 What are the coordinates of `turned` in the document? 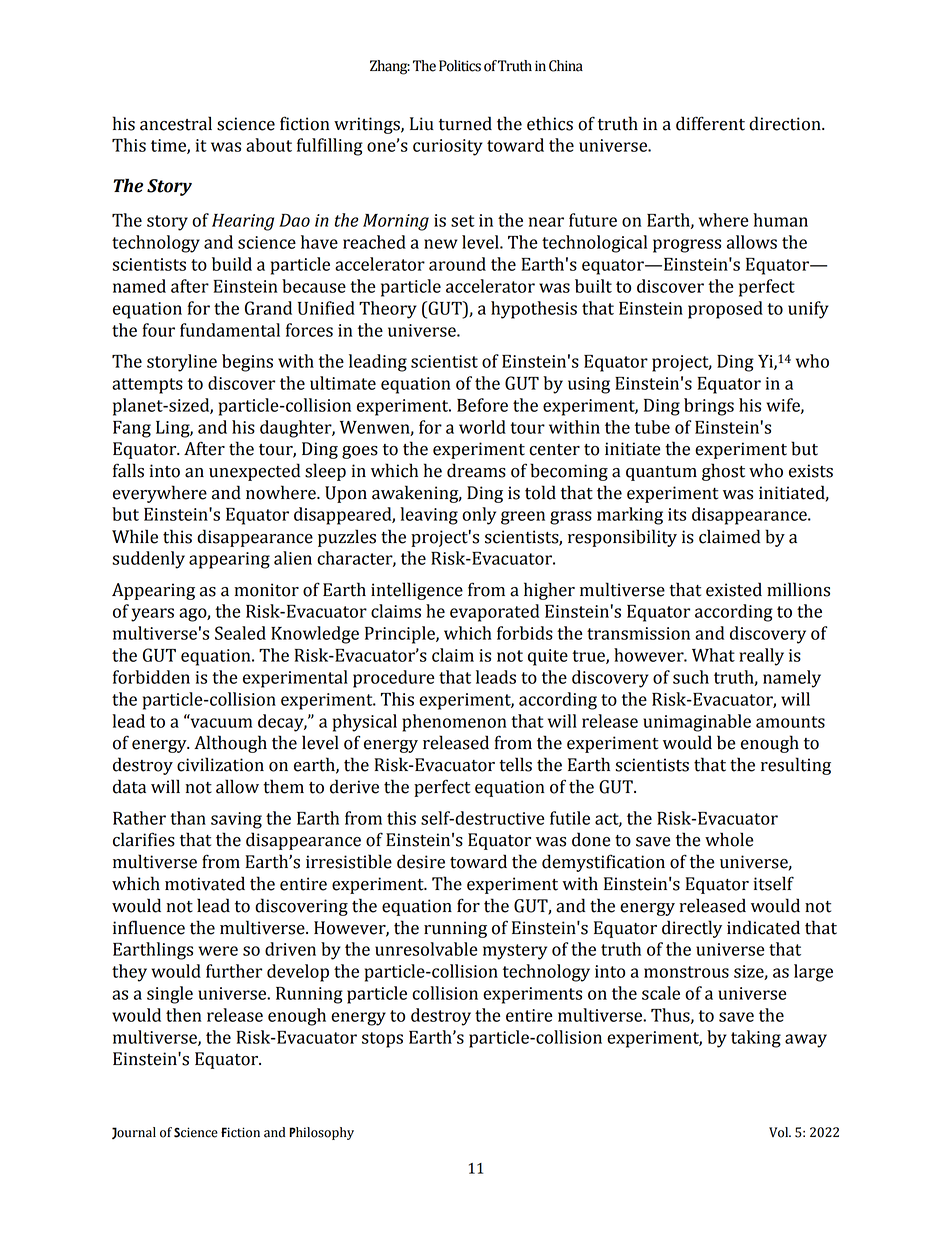 It's located at (465, 123).
